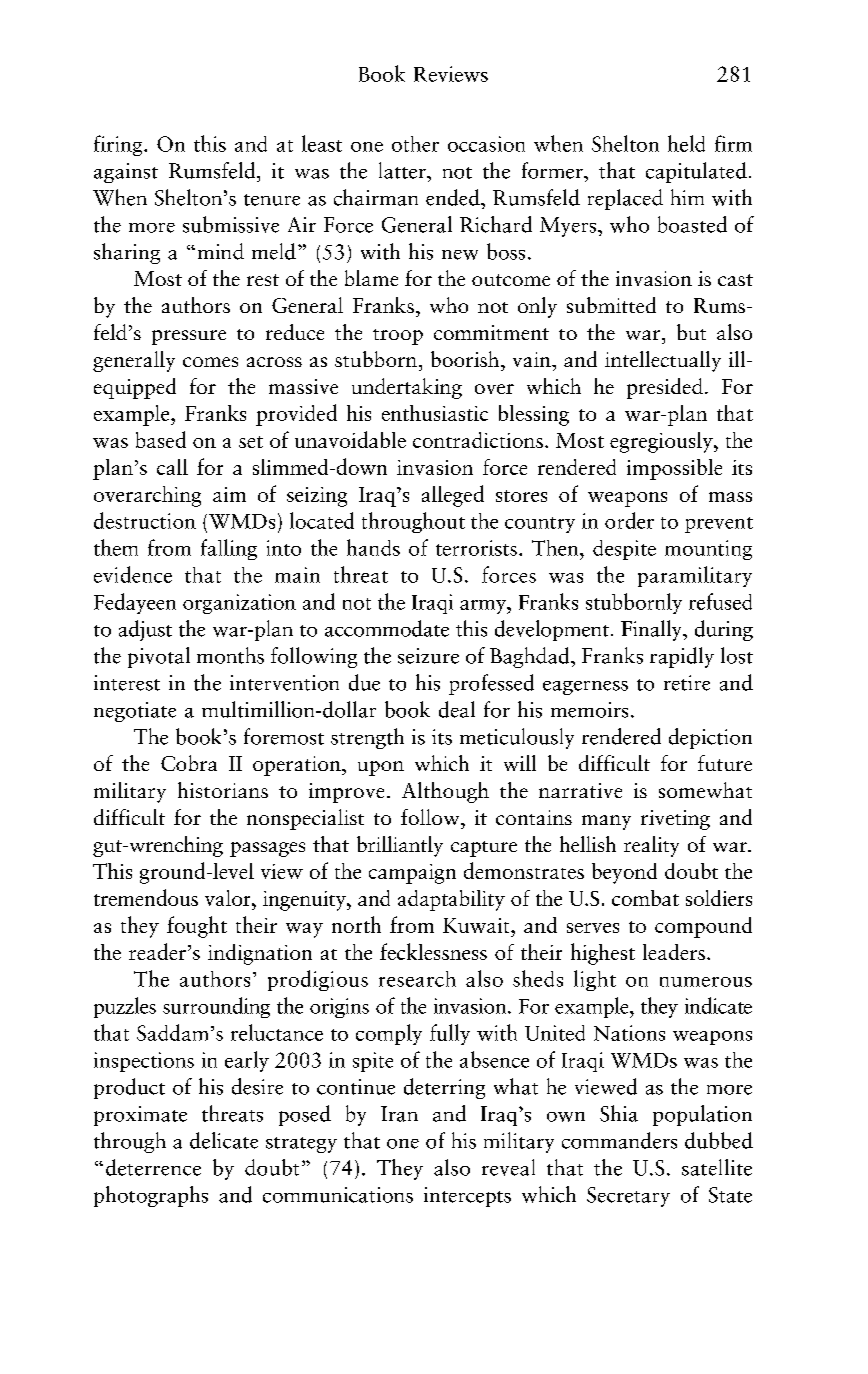  Describe the element at coordinates (476, 548) in the screenshot. I see `terrorists` at that location.
